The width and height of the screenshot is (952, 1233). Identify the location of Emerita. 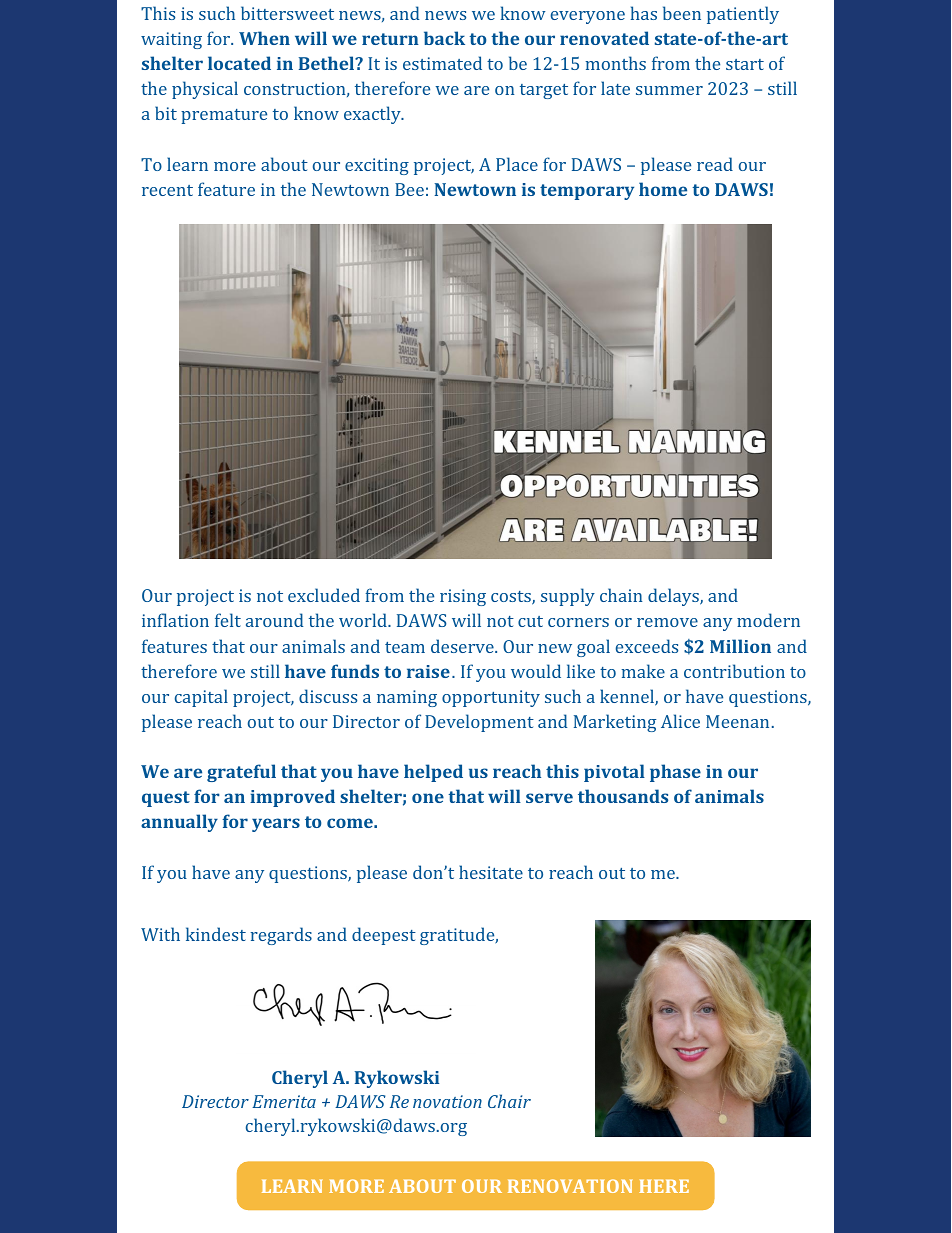
(284, 1101).
